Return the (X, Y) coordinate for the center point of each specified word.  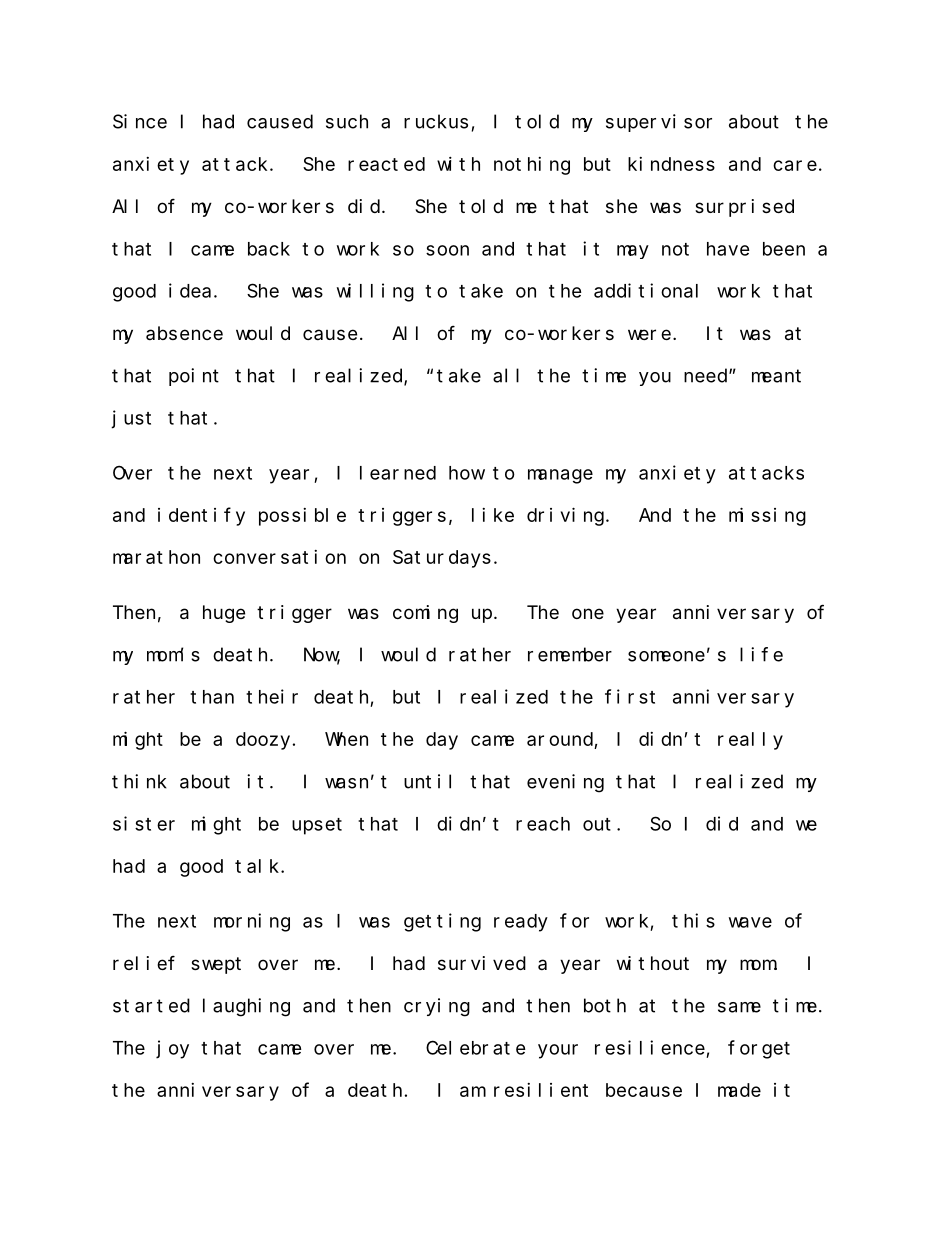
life (761, 654)
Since (140, 121)
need (707, 375)
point (194, 377)
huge (224, 614)
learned (398, 473)
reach (543, 824)
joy (173, 1049)
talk (258, 866)
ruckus (436, 121)
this (693, 920)
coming (425, 614)
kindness (671, 164)
